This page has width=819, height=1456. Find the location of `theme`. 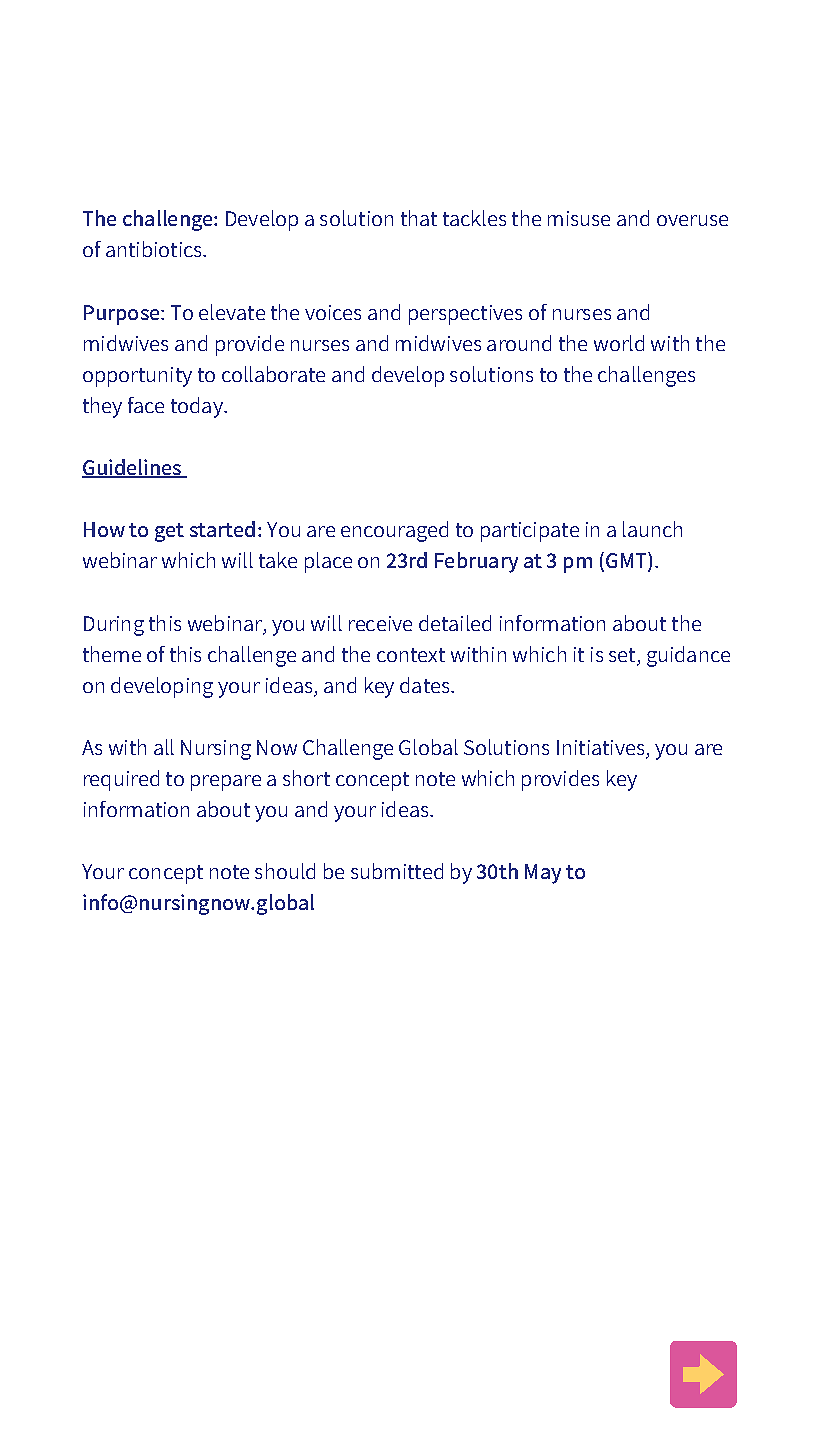

theme is located at coordinates (112, 654).
